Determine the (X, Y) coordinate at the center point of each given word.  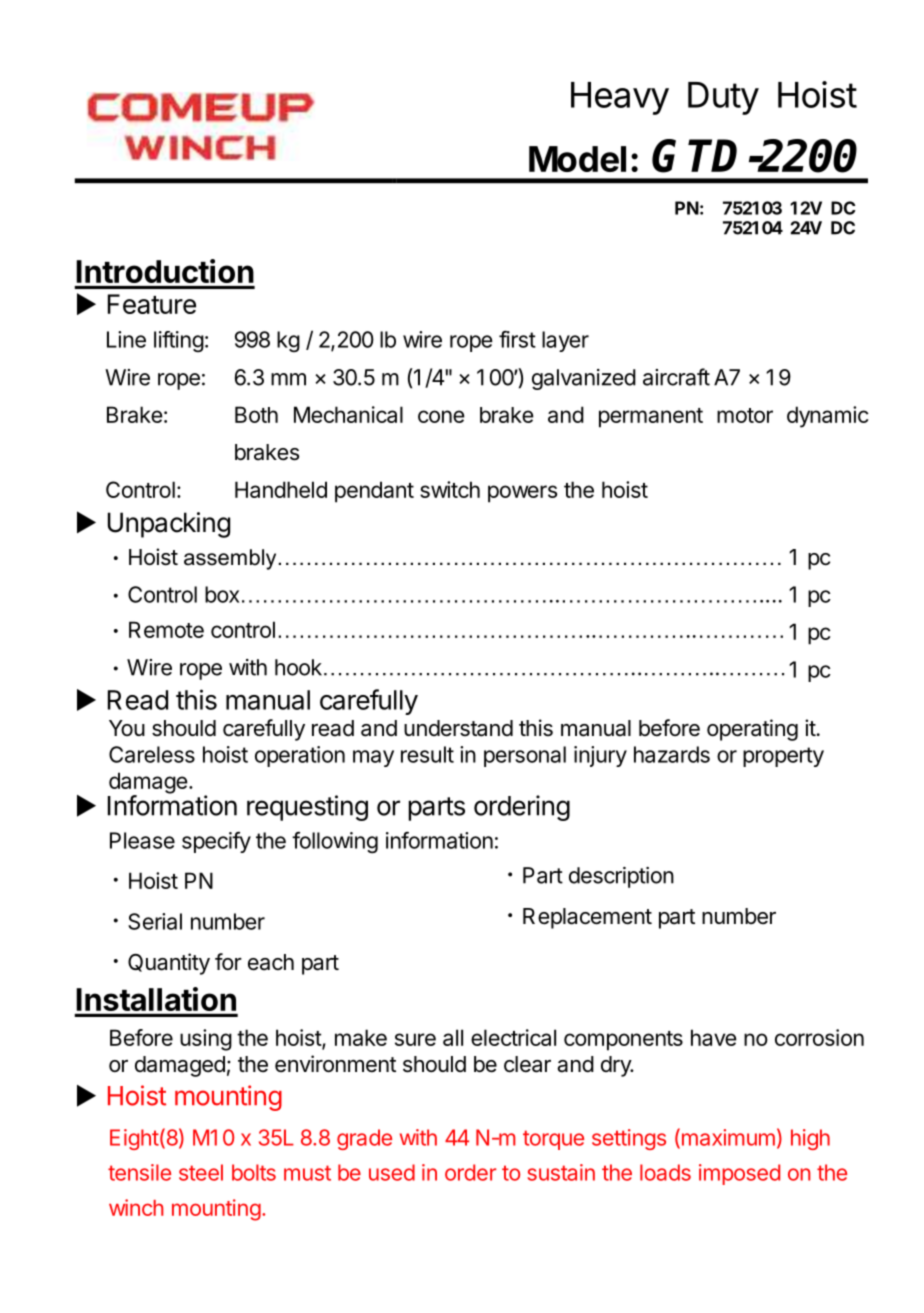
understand (458, 728)
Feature (152, 304)
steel (201, 1172)
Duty (723, 98)
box (222, 594)
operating (752, 730)
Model (577, 159)
